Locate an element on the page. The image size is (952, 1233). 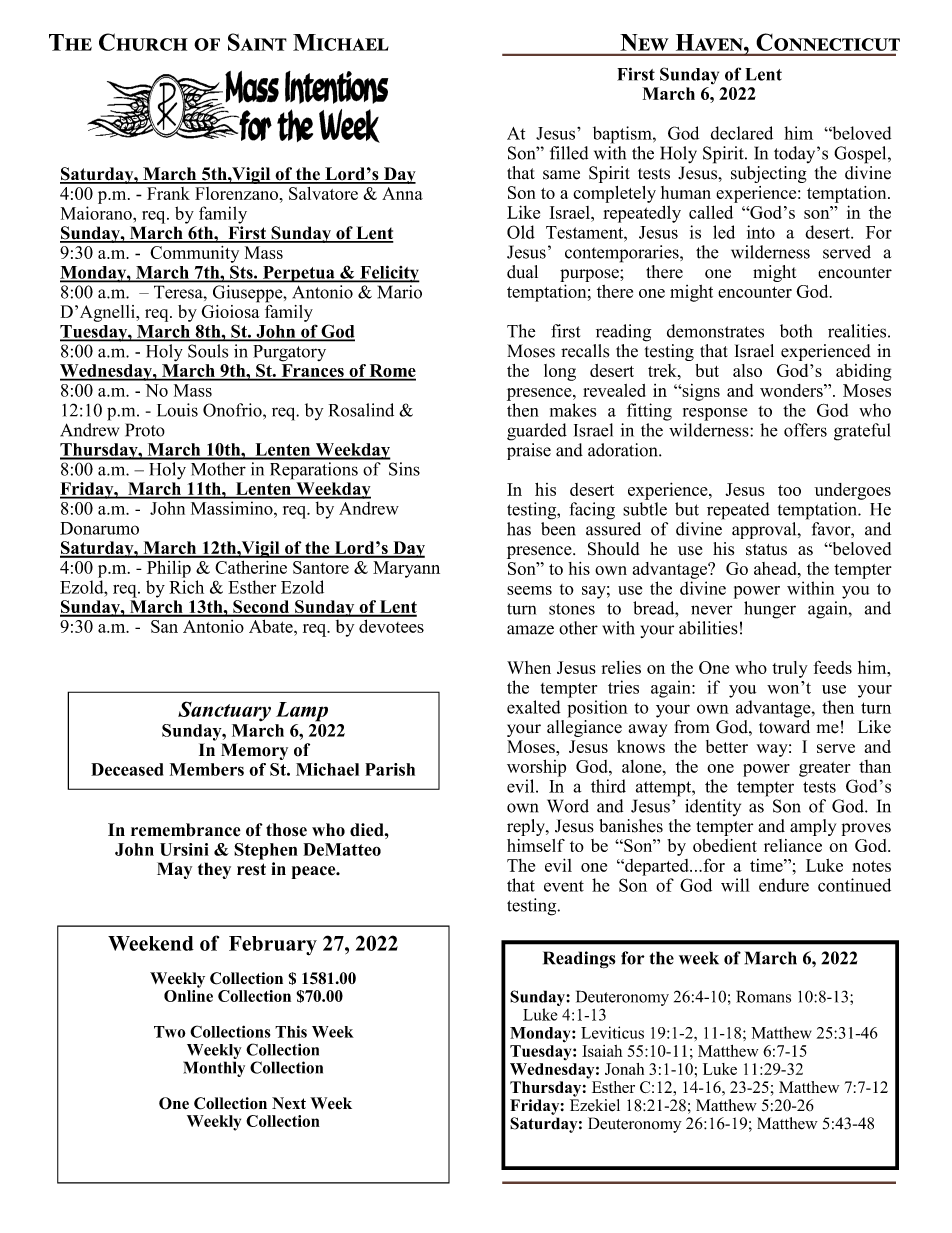
worship is located at coordinates (536, 768).
